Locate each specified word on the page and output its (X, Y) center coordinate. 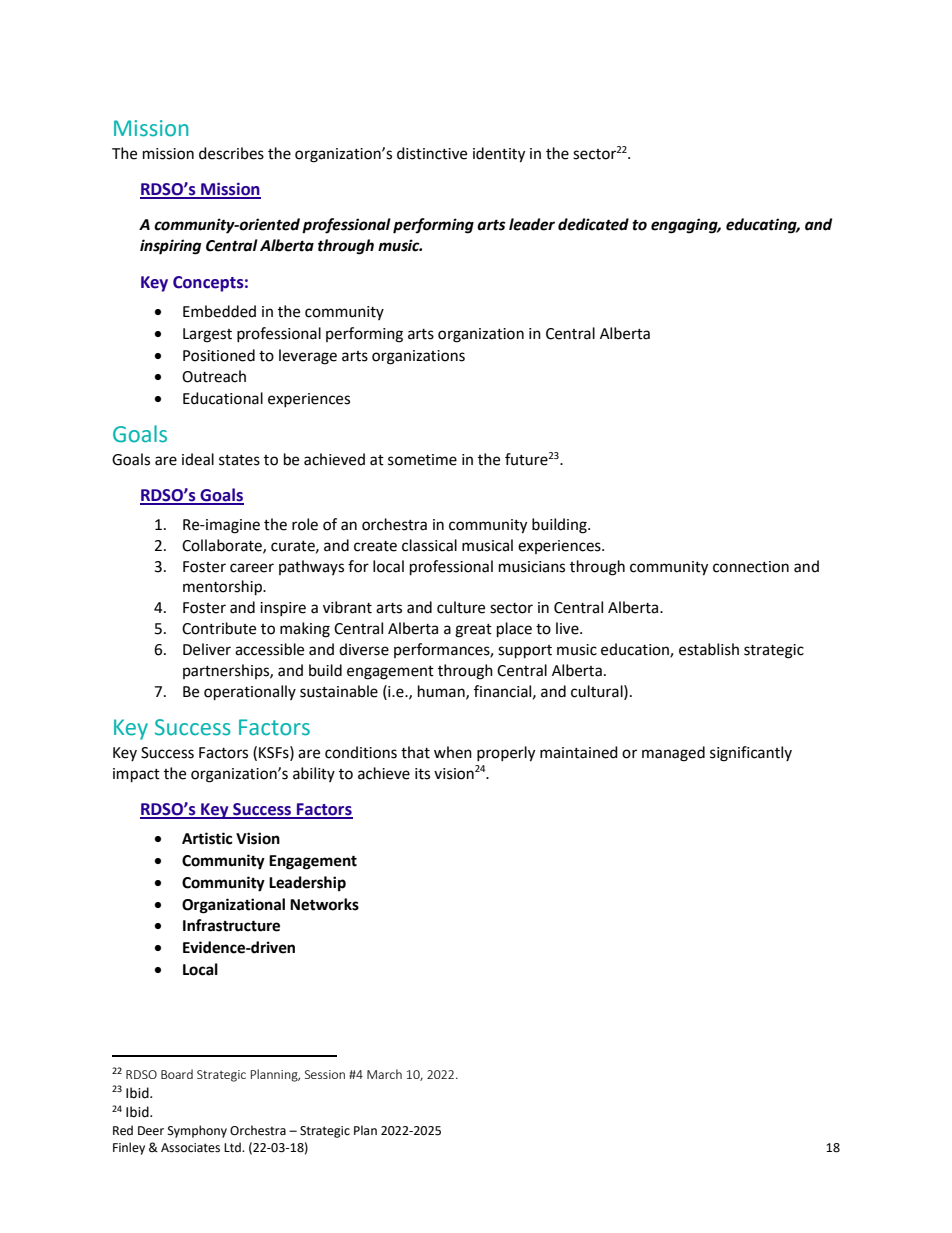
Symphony (197, 1131)
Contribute (219, 628)
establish (709, 649)
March (384, 1074)
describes (231, 153)
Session (325, 1074)
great (473, 631)
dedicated (593, 224)
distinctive (432, 153)
